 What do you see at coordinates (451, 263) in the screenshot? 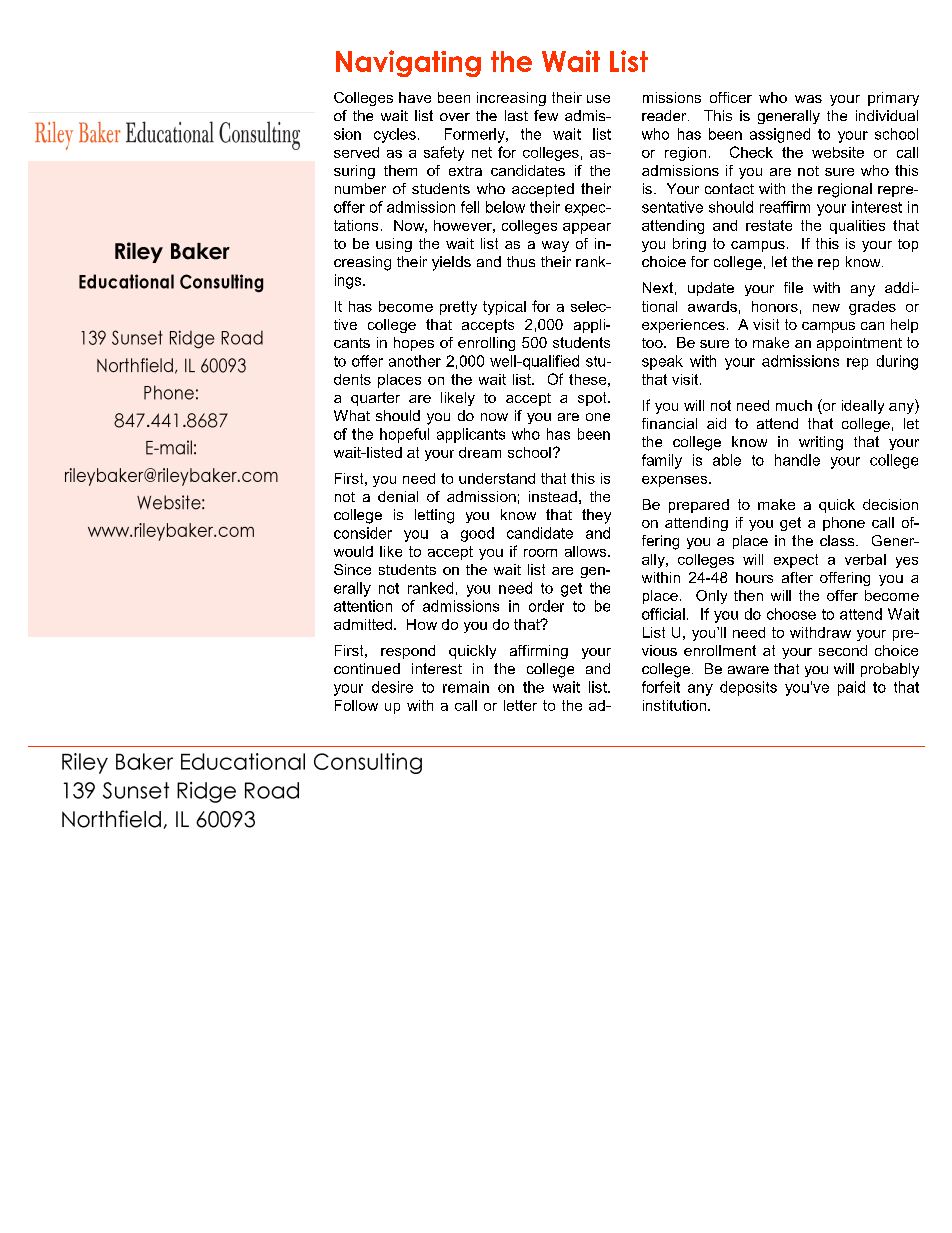
I see `yields` at bounding box center [451, 263].
